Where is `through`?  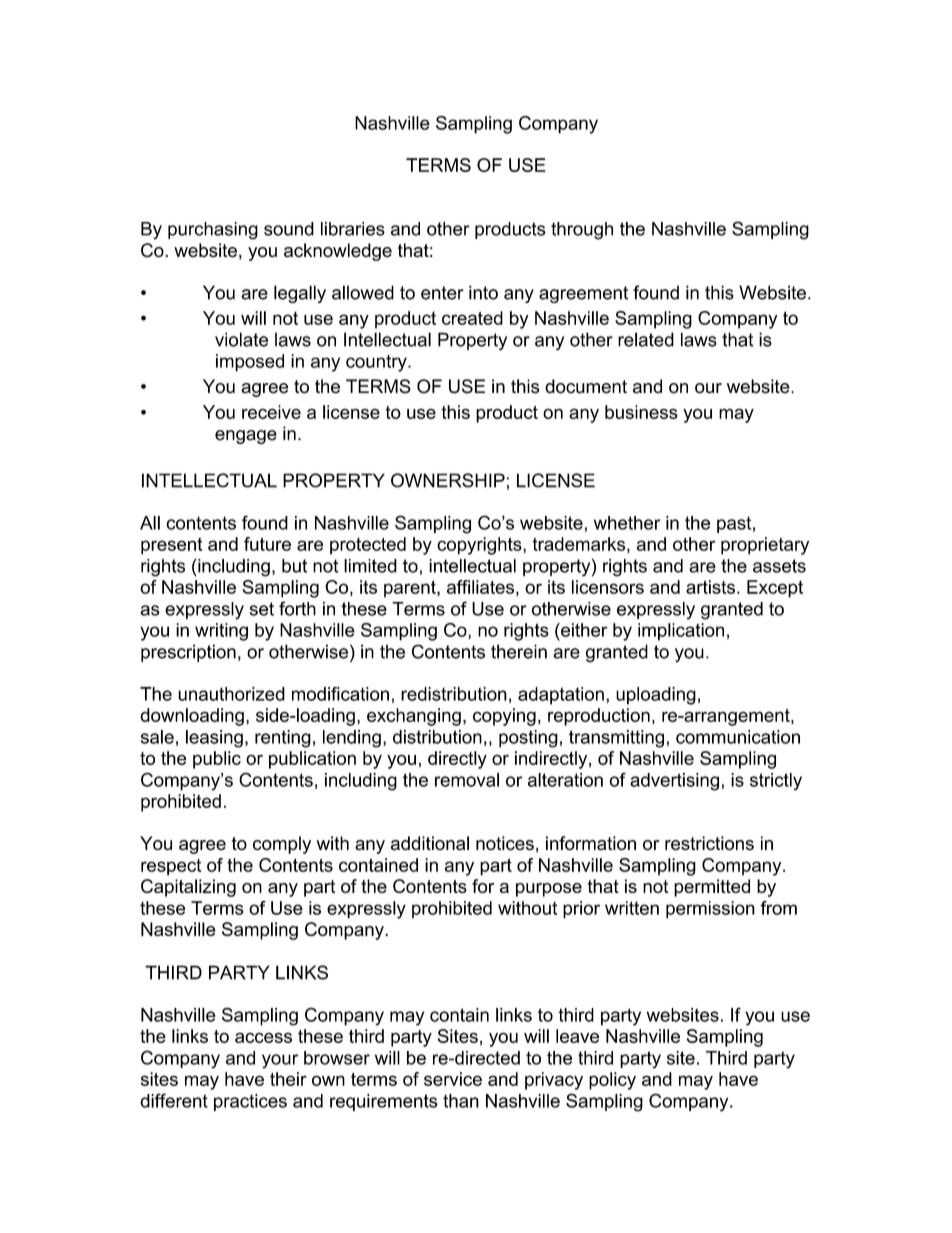 through is located at coordinates (582, 231).
